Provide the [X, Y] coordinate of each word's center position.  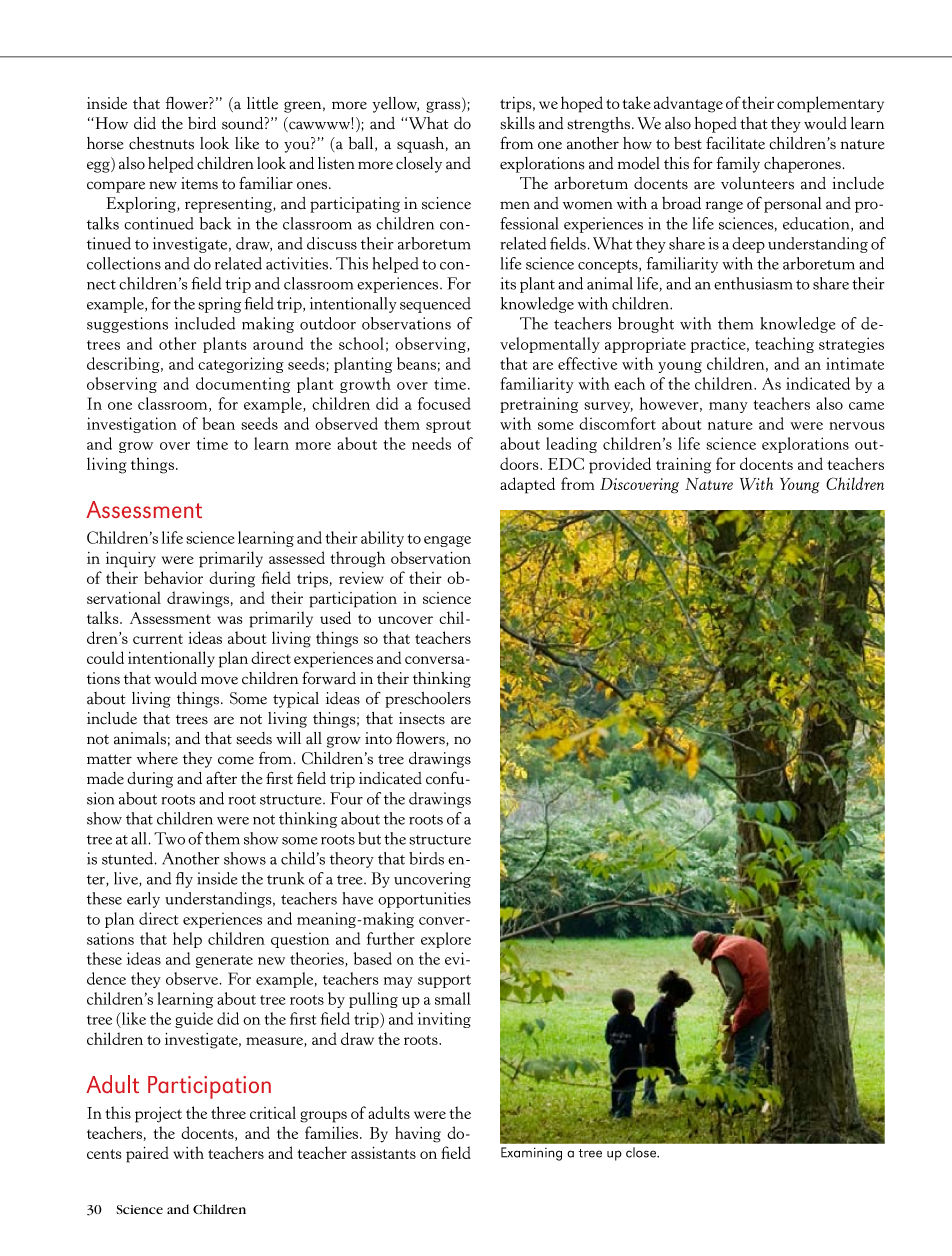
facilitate [735, 143]
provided [620, 465]
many [728, 407]
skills [517, 123]
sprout [448, 426]
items [199, 183]
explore [446, 940]
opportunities [424, 900]
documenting [243, 385]
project [158, 1115]
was [229, 620]
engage [447, 541]
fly [184, 880]
